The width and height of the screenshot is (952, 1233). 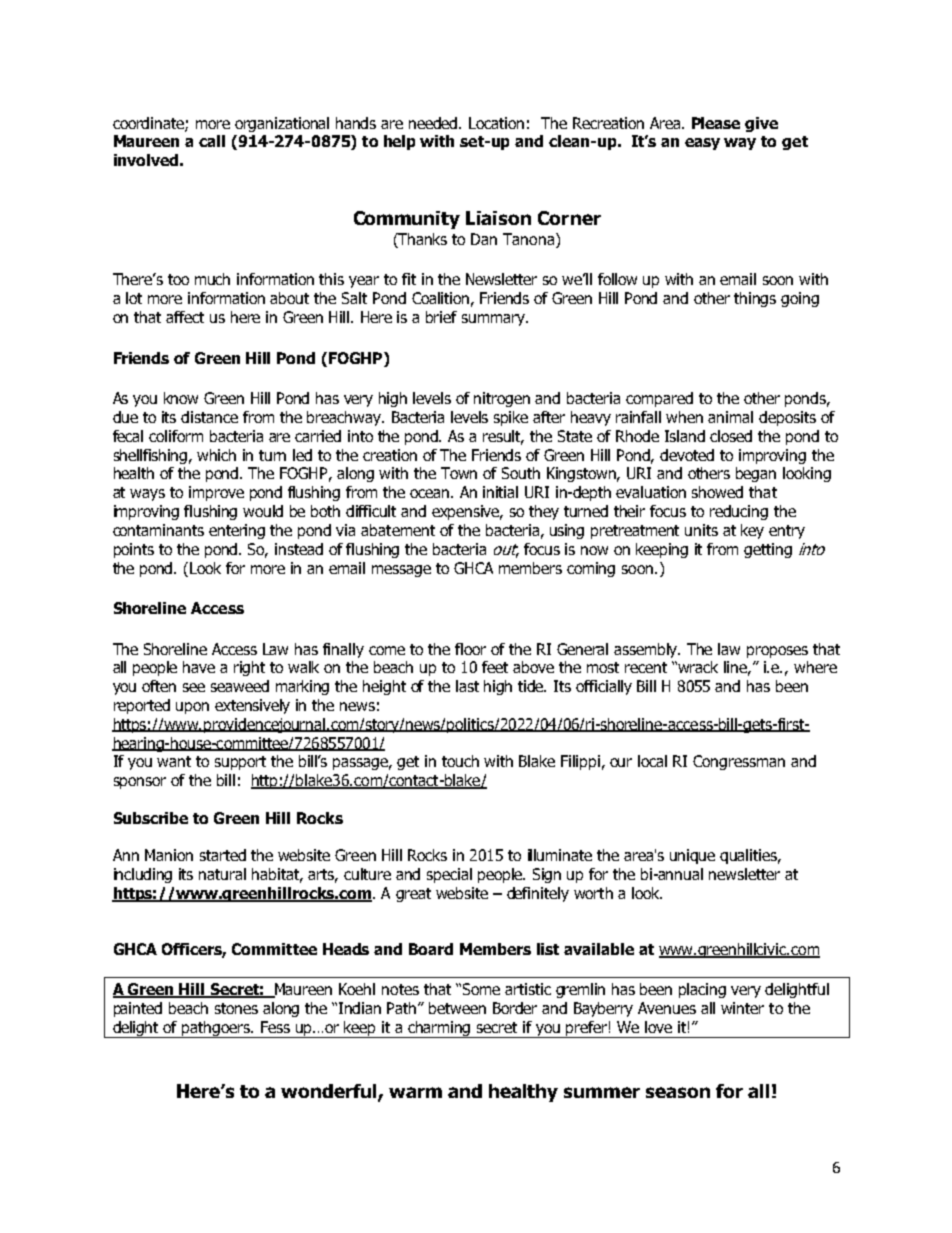 I want to click on charming, so click(x=439, y=1029).
